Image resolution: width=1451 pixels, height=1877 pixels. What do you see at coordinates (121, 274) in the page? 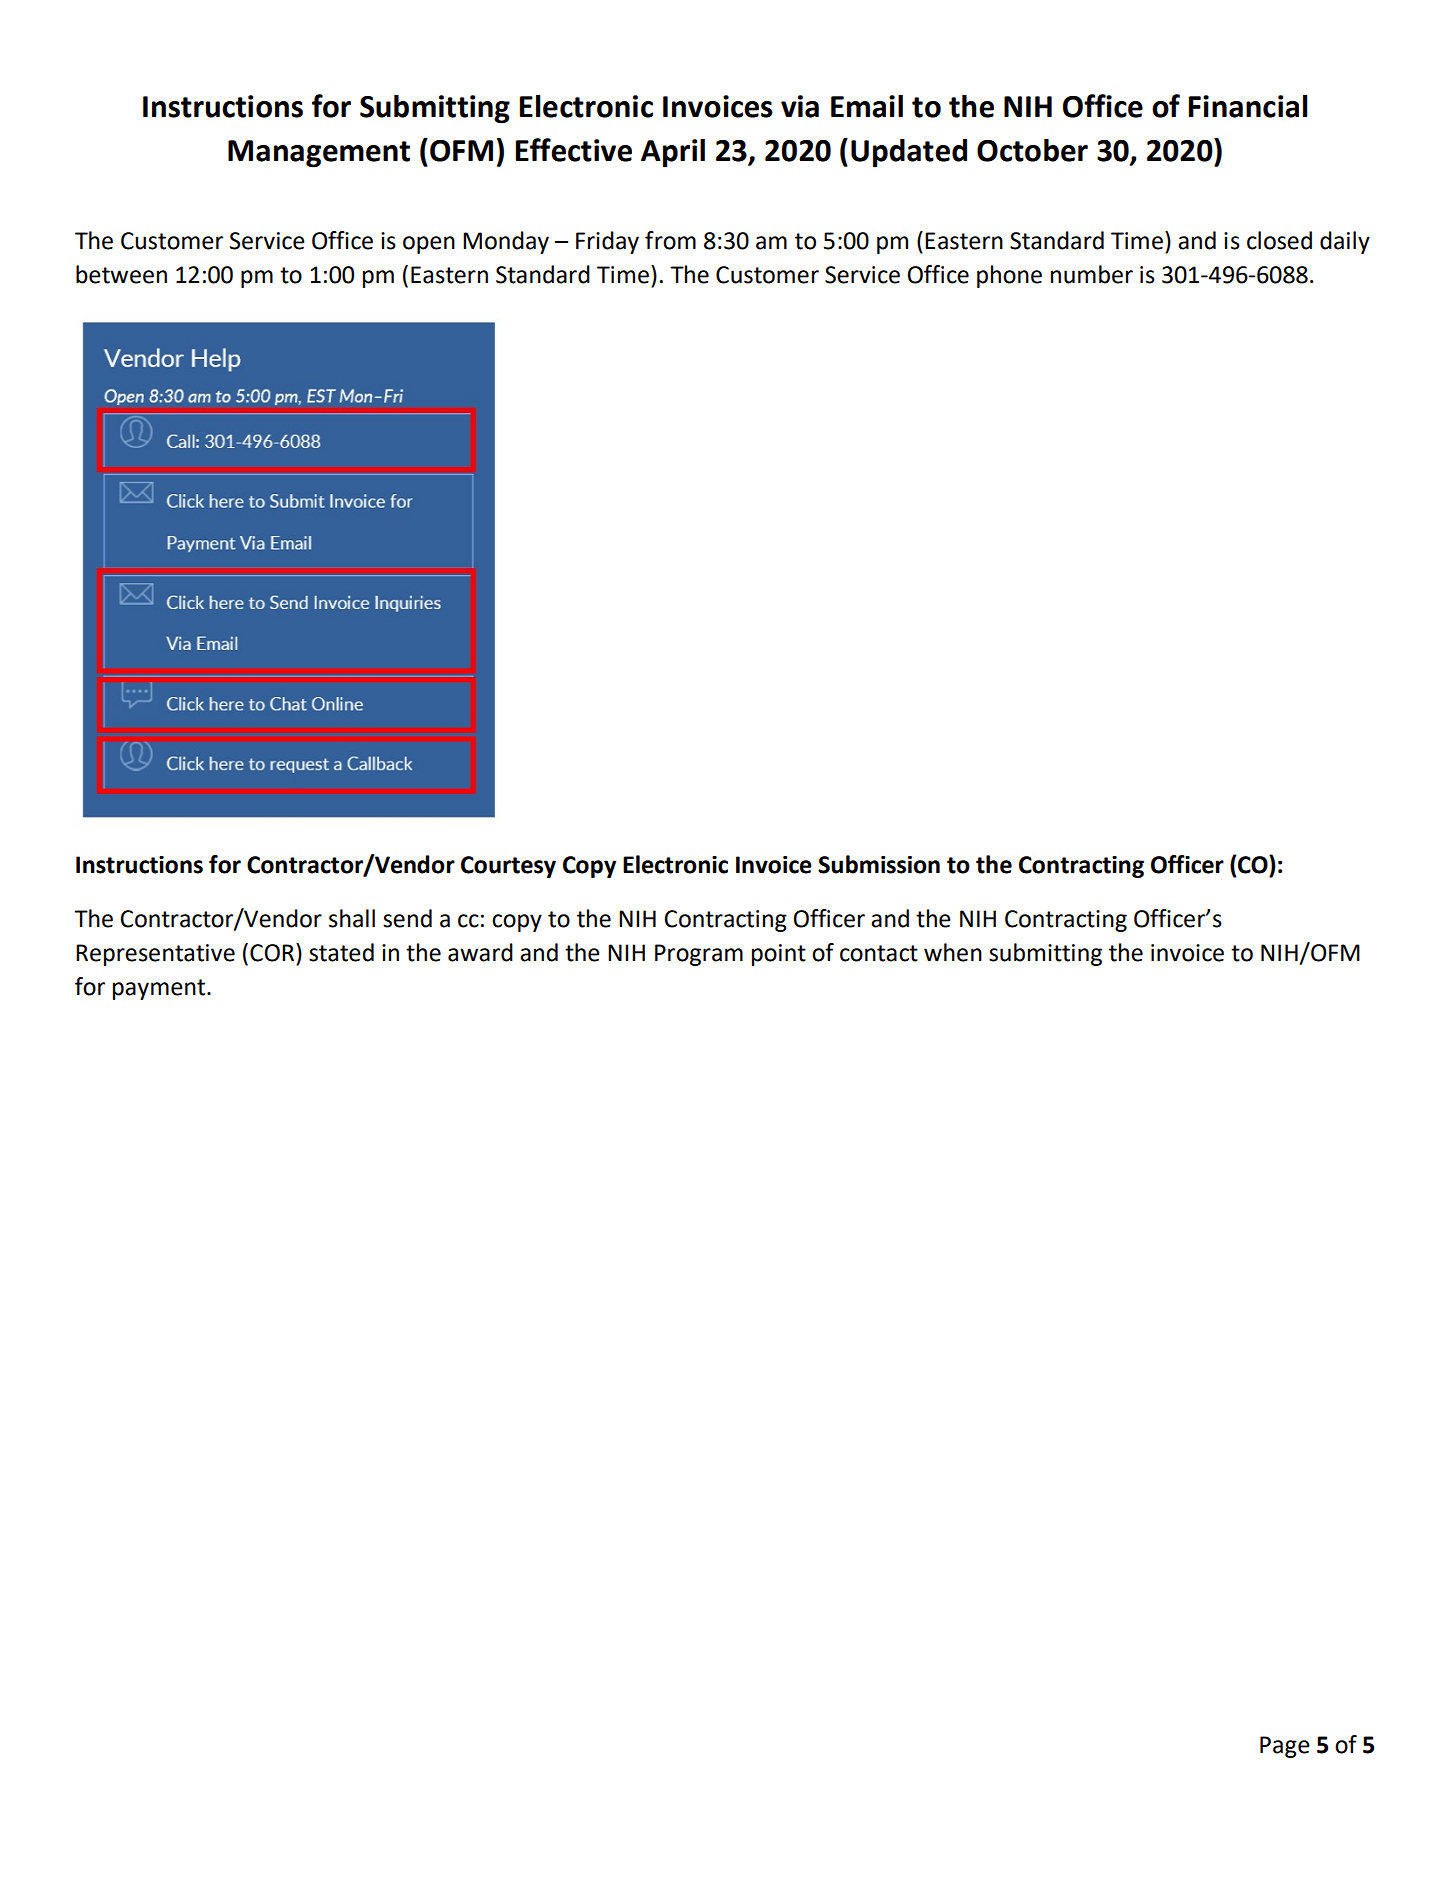
I see `between` at bounding box center [121, 274].
